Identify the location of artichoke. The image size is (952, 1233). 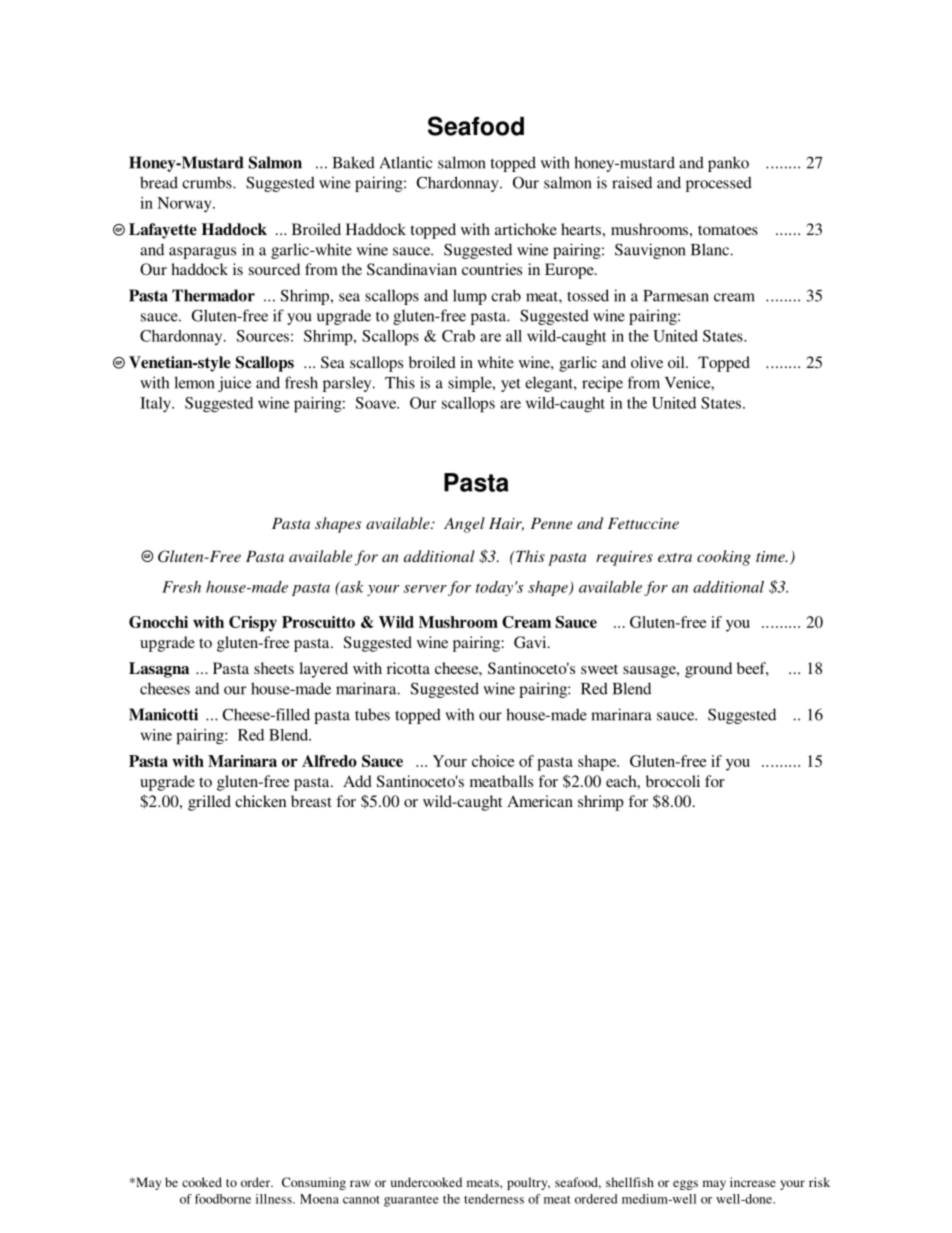
(526, 229).
